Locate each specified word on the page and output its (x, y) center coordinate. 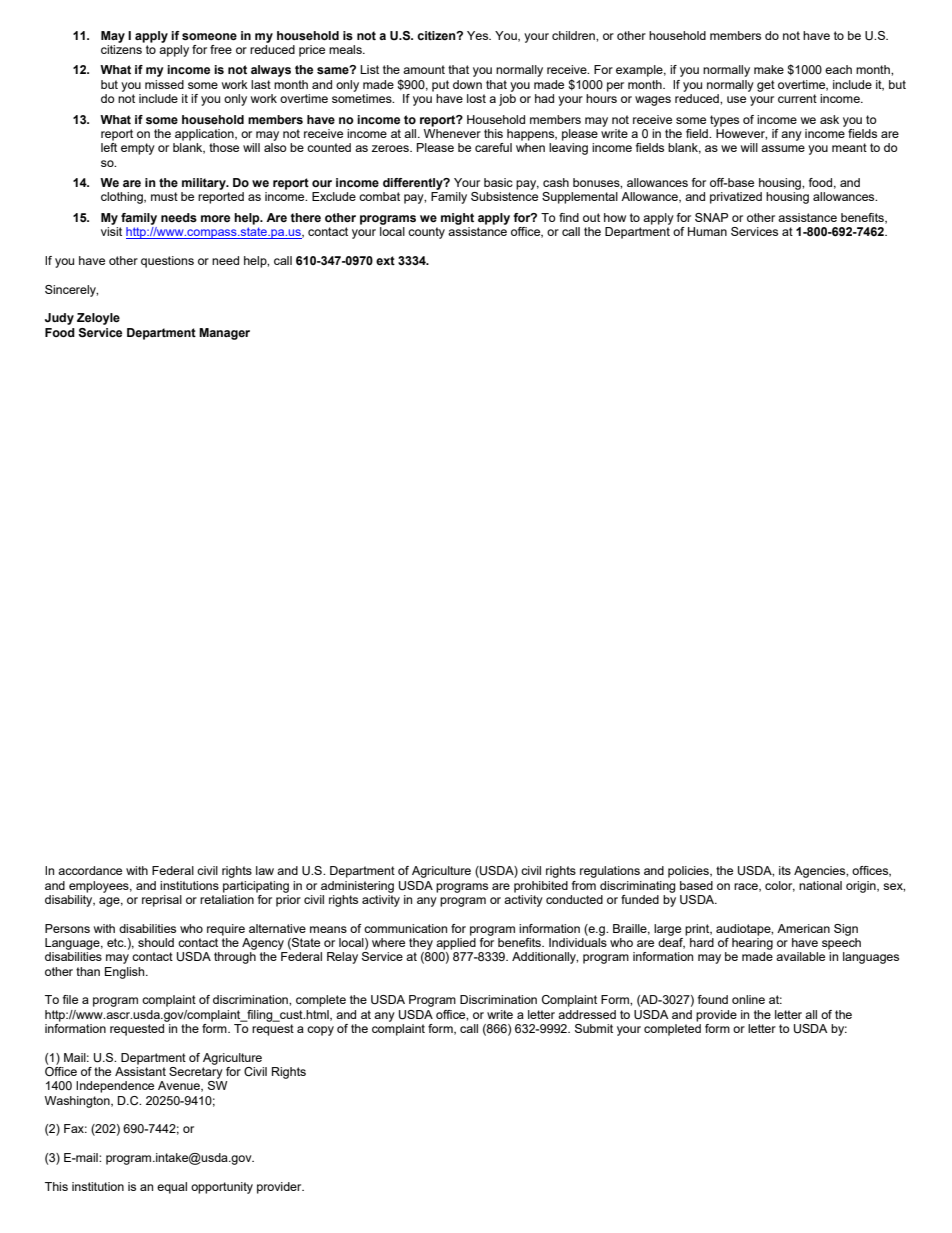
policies (689, 872)
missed (164, 84)
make (769, 69)
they (421, 944)
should (156, 942)
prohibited (541, 887)
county (426, 233)
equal (172, 1188)
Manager (224, 334)
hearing (752, 942)
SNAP (711, 217)
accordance (90, 870)
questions (167, 262)
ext (385, 260)
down (467, 84)
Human (707, 231)
